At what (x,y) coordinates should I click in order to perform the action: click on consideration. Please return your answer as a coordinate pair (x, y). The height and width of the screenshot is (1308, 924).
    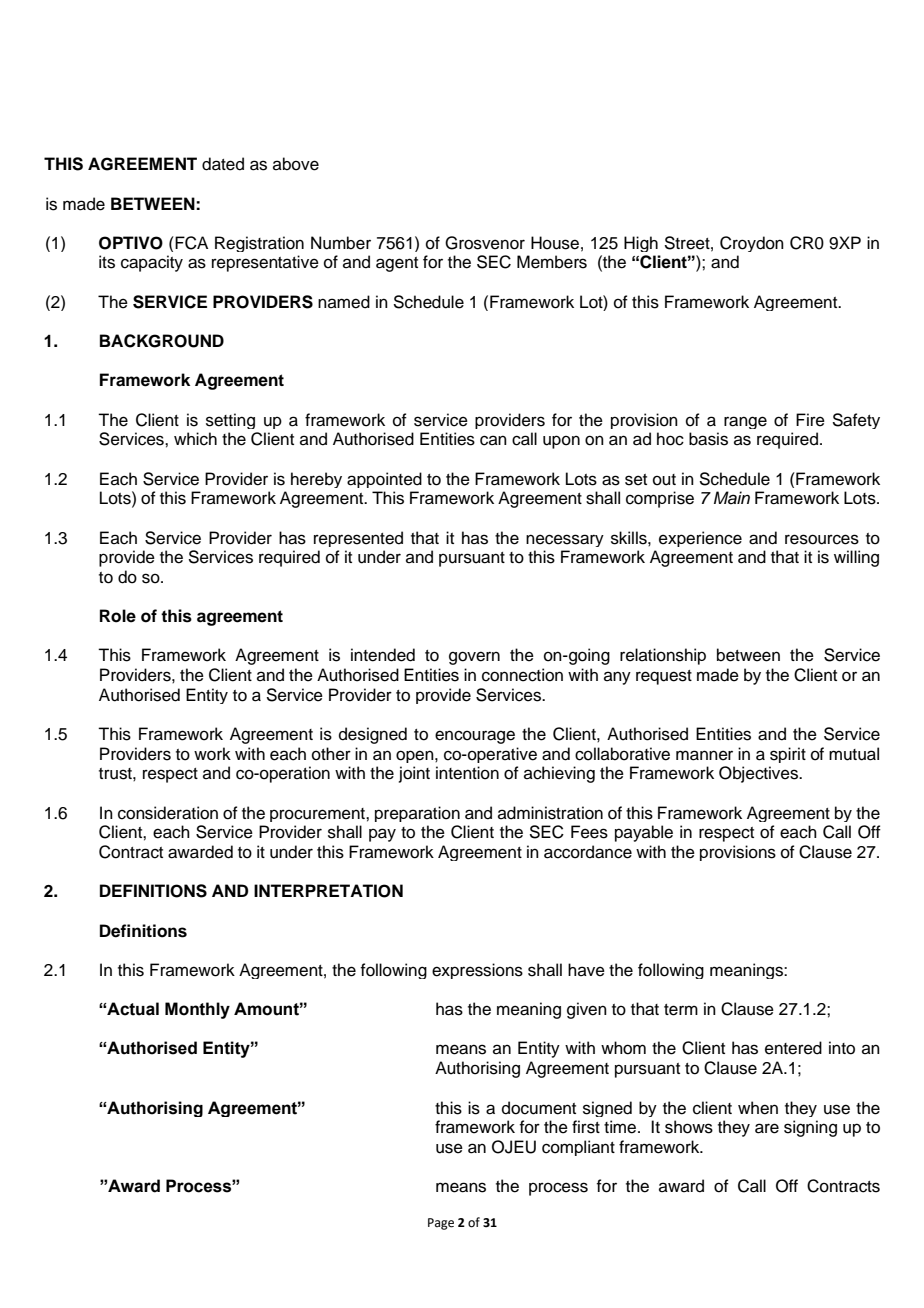
    Looking at the image, I should click on (168, 813).
